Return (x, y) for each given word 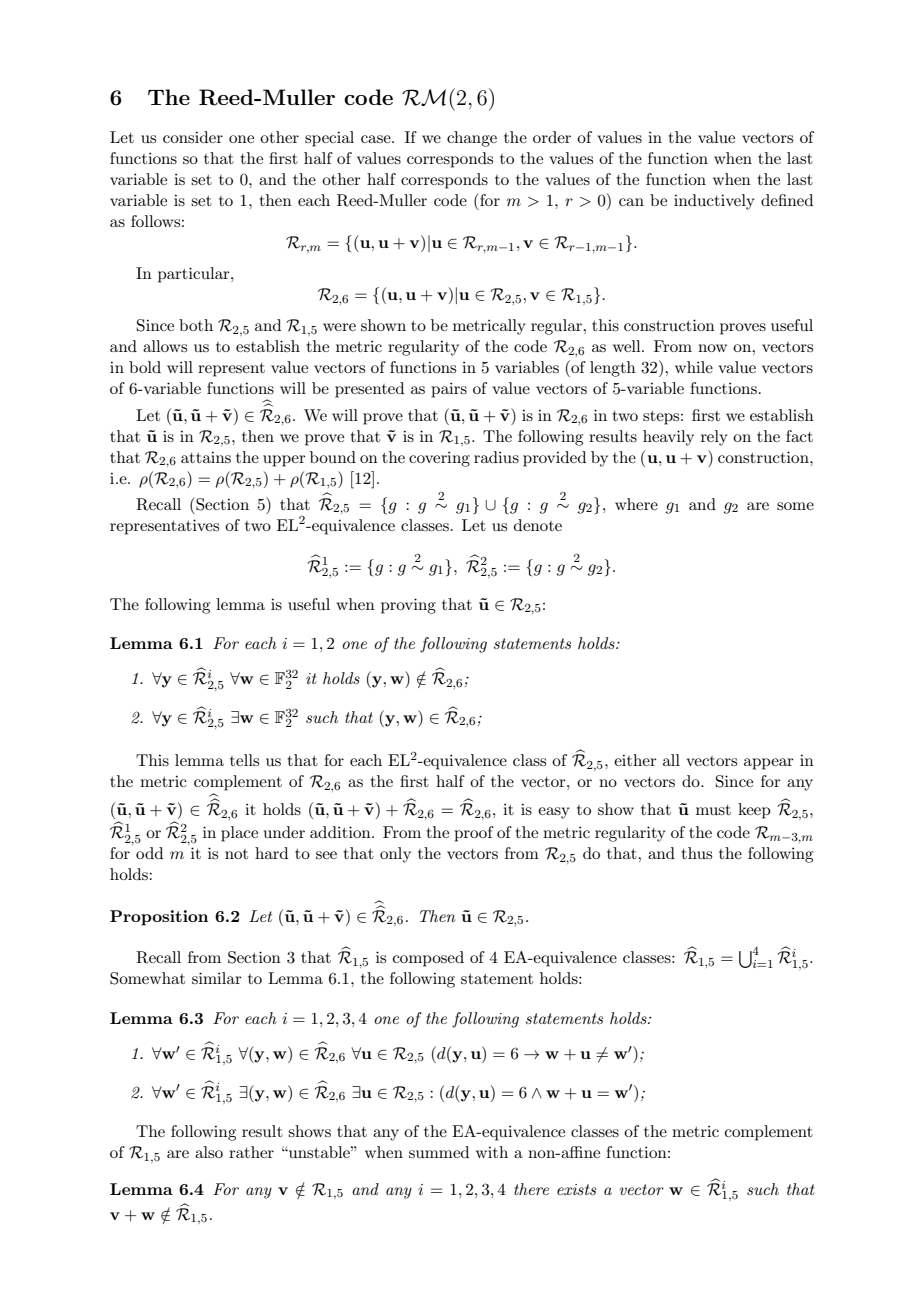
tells (244, 760)
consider (193, 137)
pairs (449, 390)
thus (697, 853)
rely (714, 438)
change (472, 139)
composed (428, 959)
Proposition (159, 918)
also (209, 1152)
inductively (714, 202)
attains (206, 457)
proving (408, 606)
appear (769, 764)
